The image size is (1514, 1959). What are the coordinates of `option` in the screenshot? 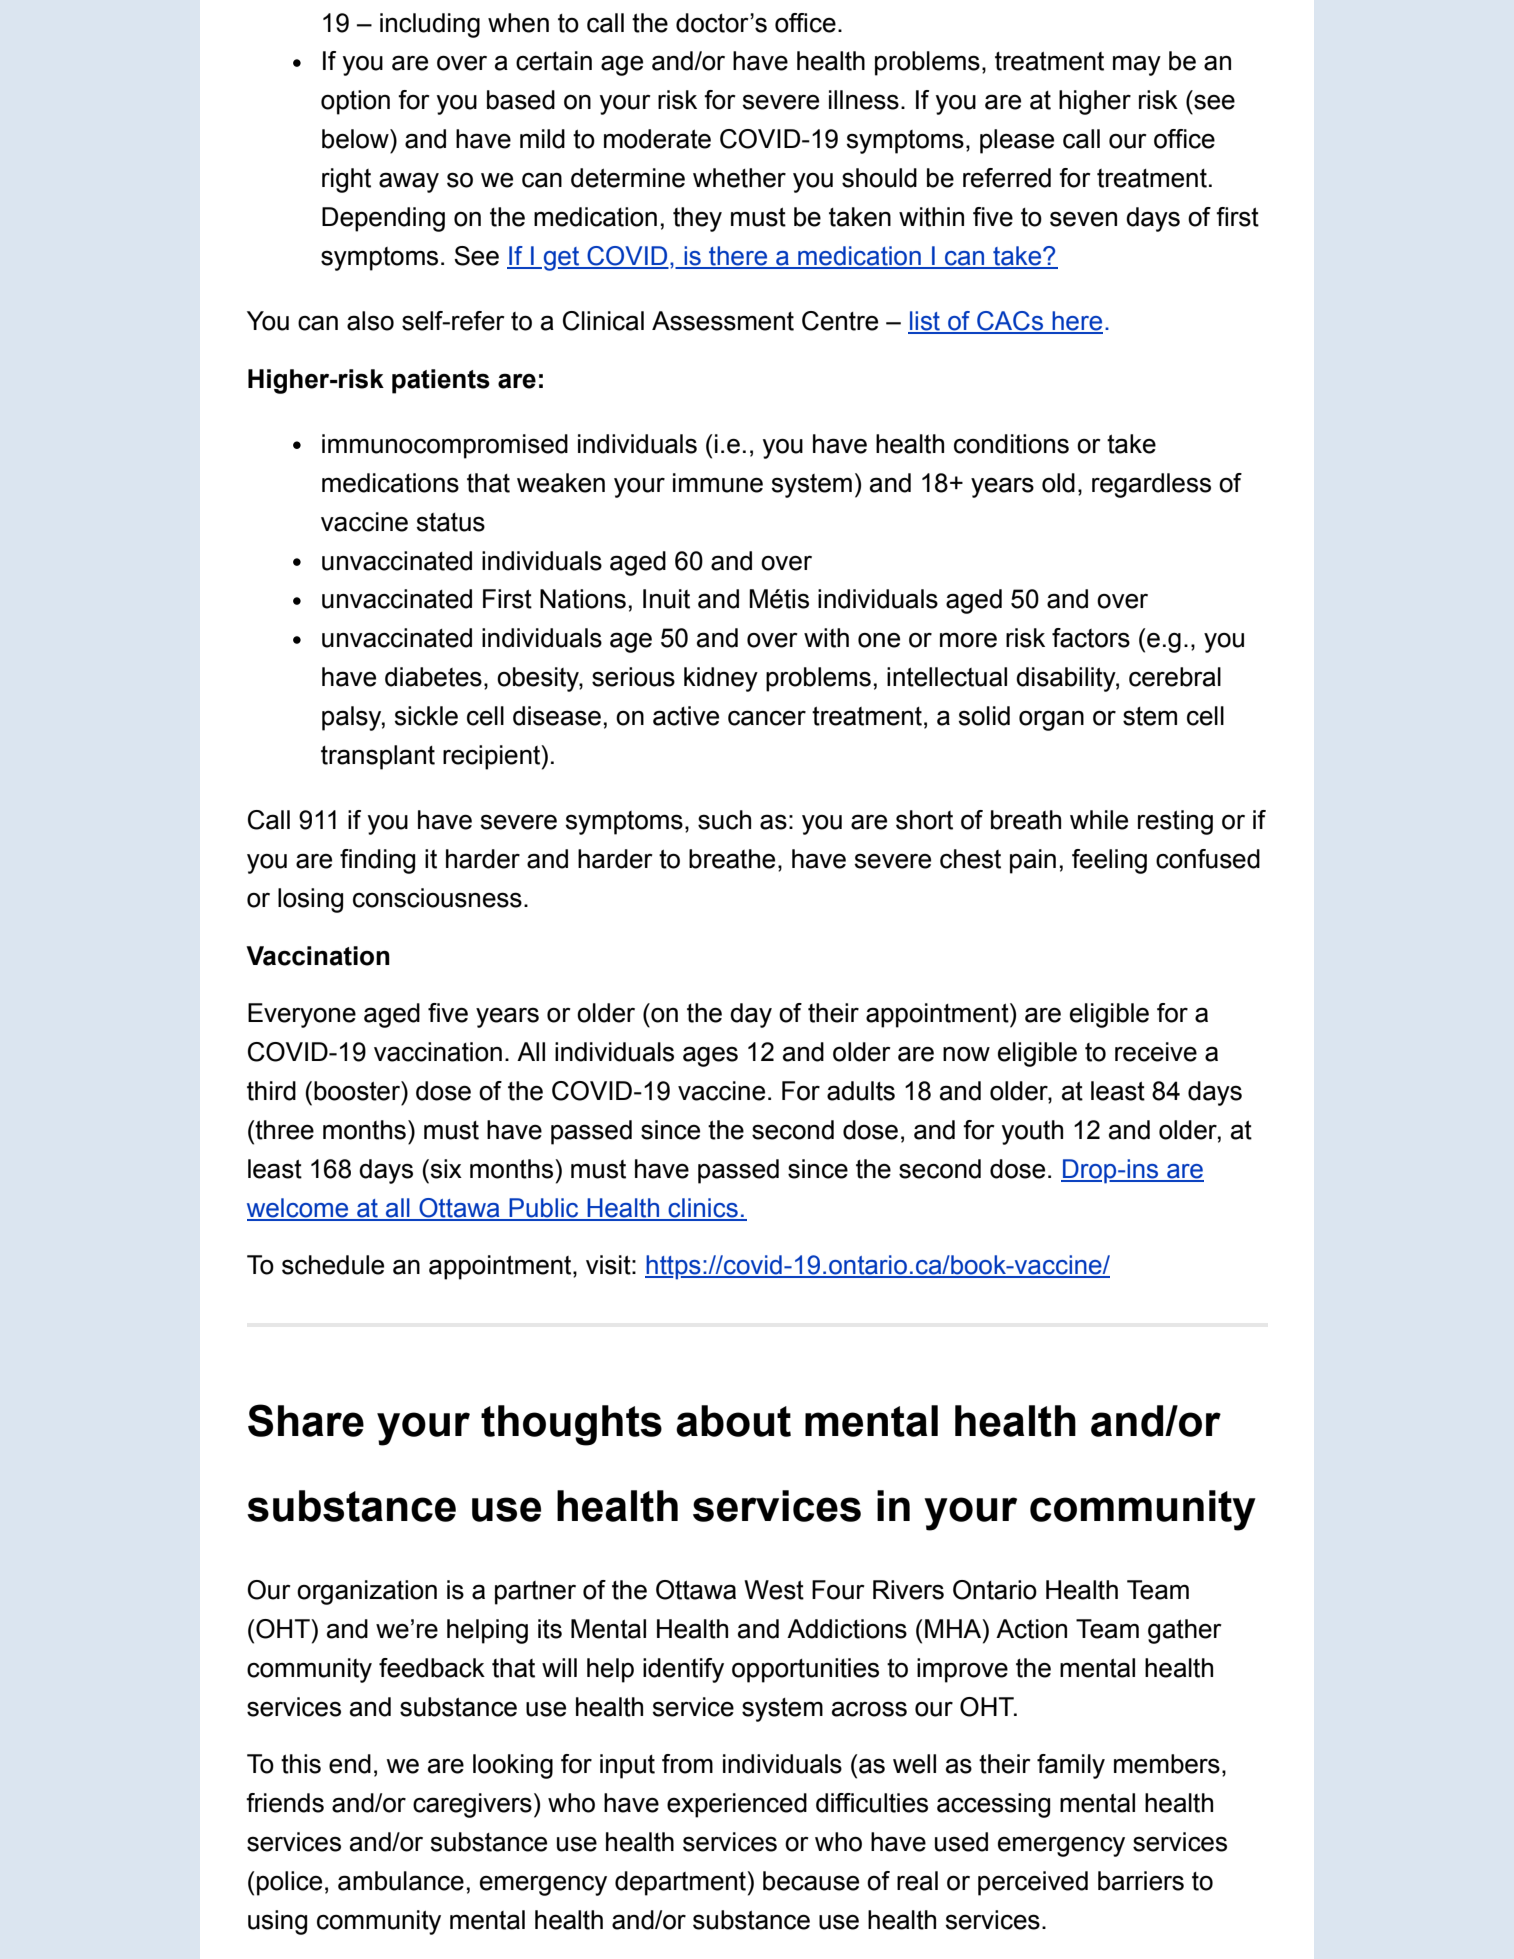 It's located at (355, 102).
